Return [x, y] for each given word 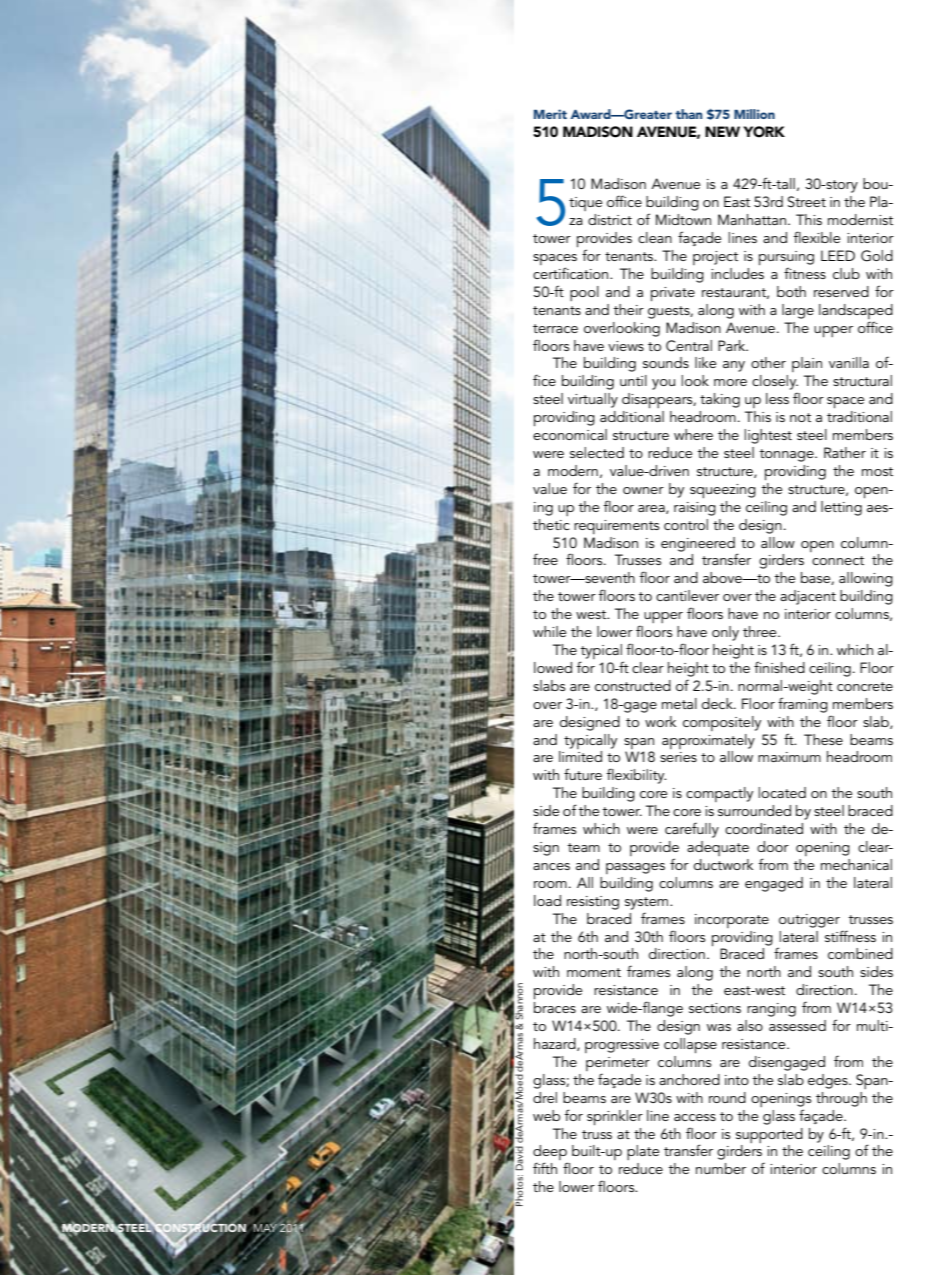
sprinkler [615, 1117]
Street [807, 202]
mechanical [856, 864]
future [583, 774]
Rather [845, 452]
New [722, 131]
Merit [550, 114]
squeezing [723, 491]
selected [597, 452]
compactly [719, 794]
